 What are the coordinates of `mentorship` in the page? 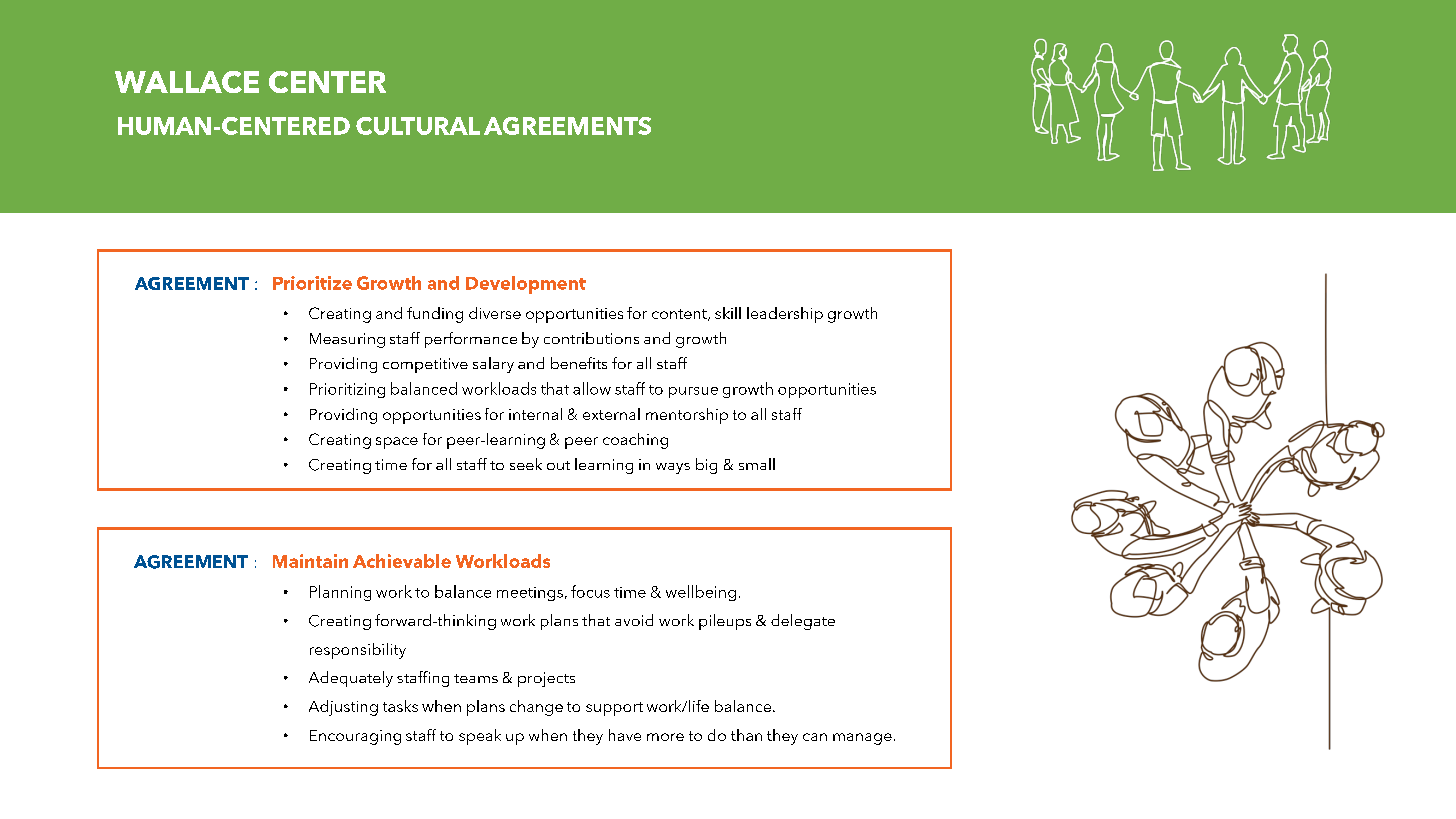 It's located at (687, 416).
